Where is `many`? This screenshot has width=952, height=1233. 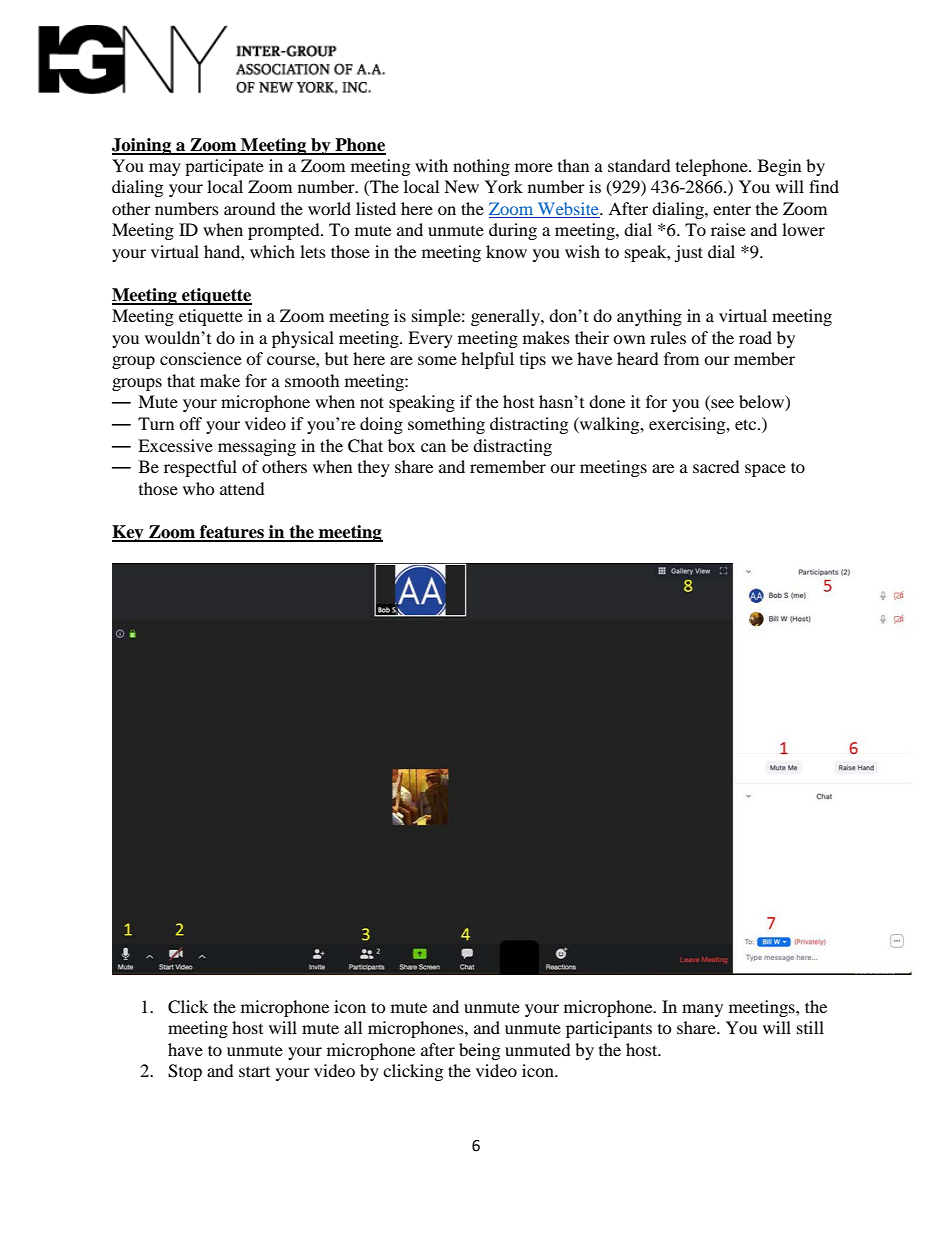 many is located at coordinates (702, 1010).
